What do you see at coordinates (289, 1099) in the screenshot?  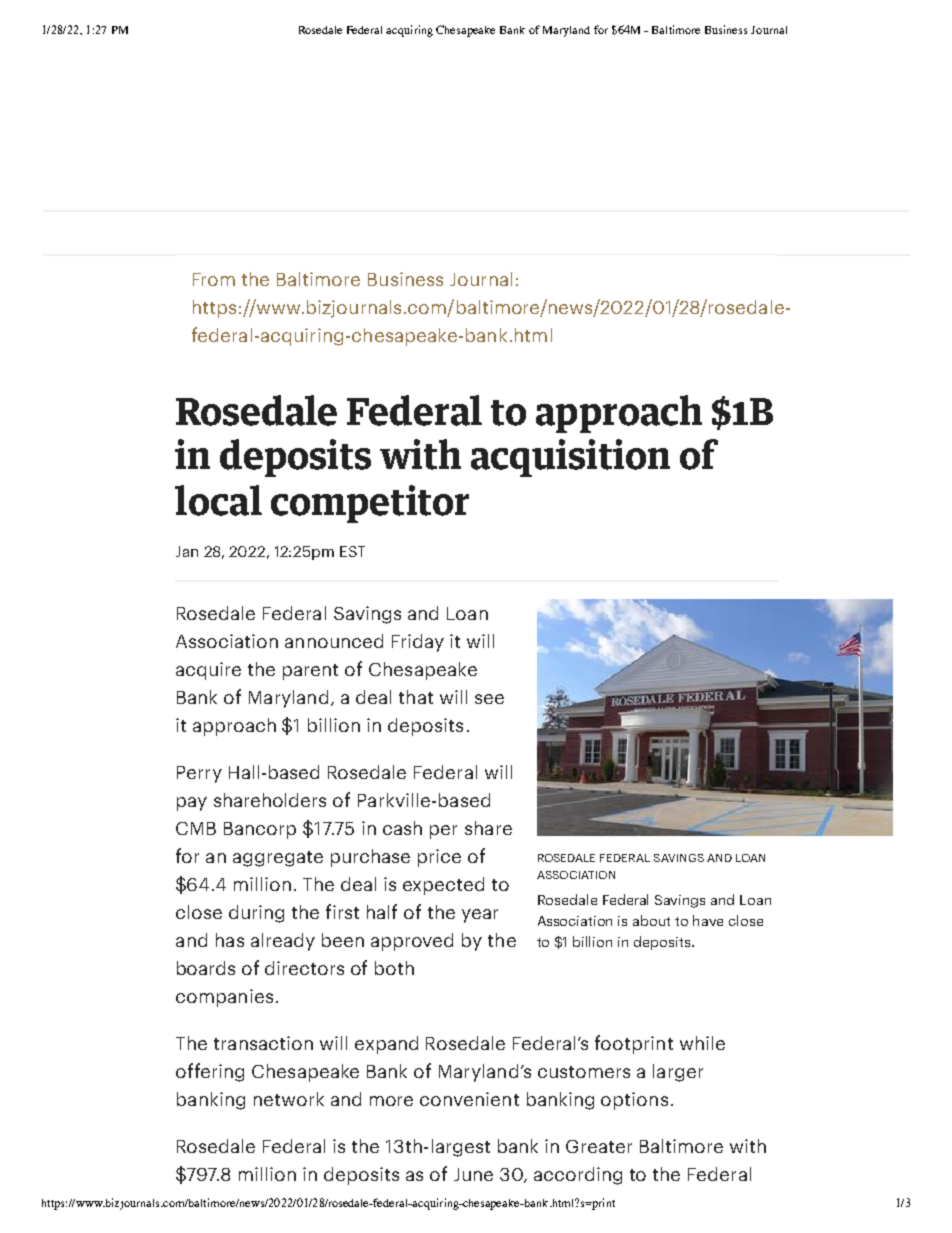 I see `network` at bounding box center [289, 1099].
